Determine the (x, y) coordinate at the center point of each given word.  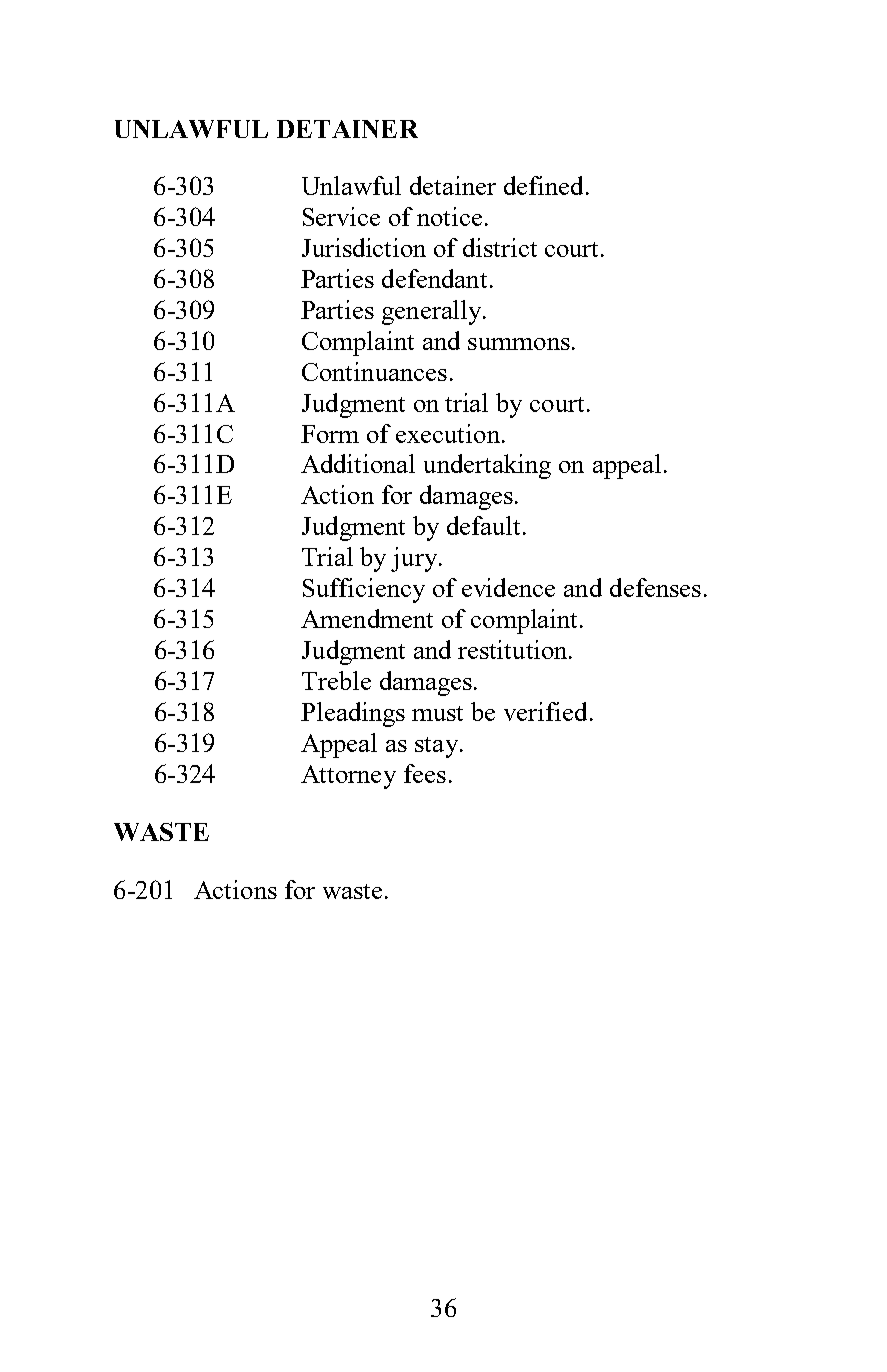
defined (543, 185)
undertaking (487, 466)
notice (449, 216)
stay (438, 747)
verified (545, 711)
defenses (655, 587)
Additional (358, 463)
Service (341, 216)
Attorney (348, 777)
